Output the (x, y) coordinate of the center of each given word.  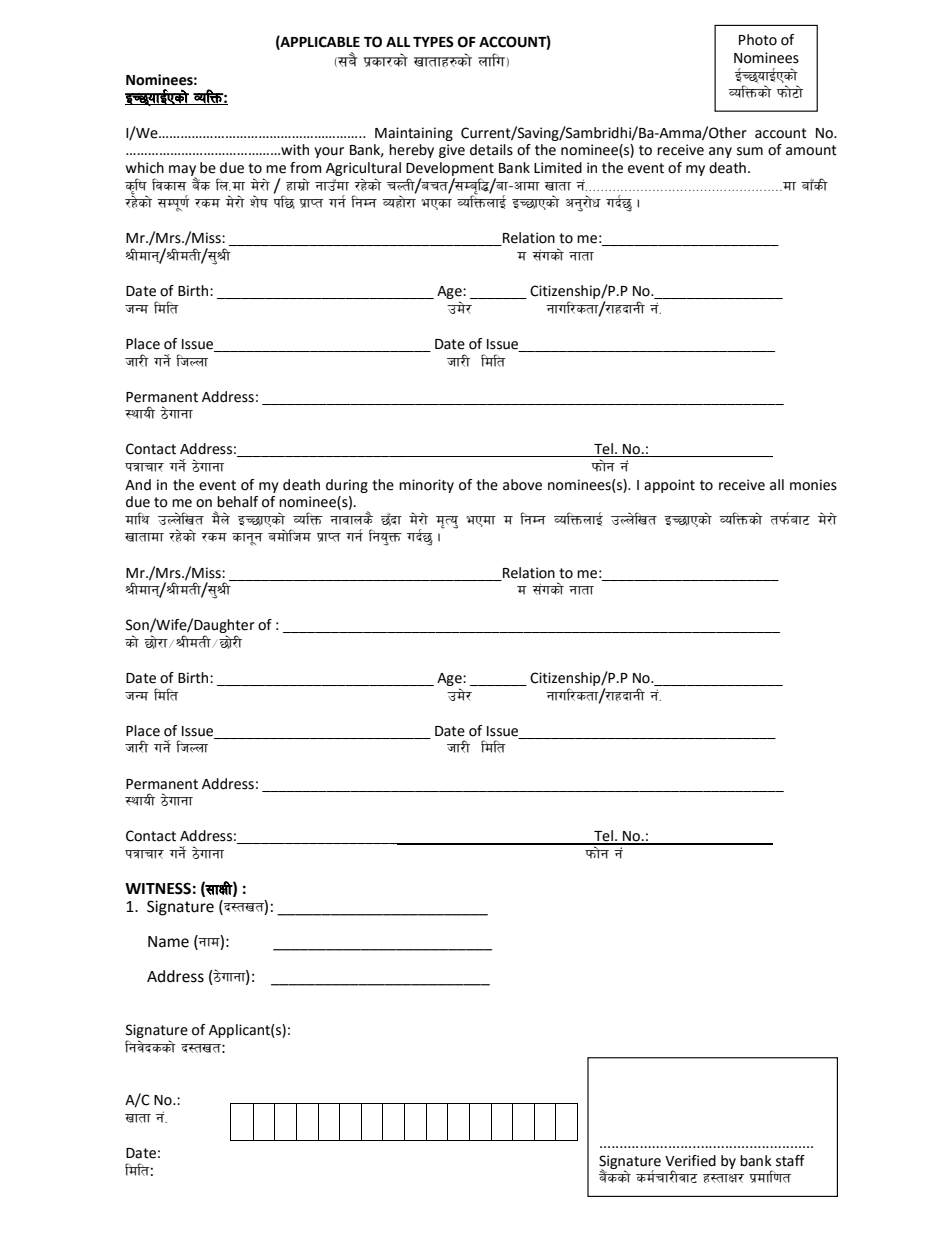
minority (426, 486)
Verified (690, 1161)
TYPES (433, 42)
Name (168, 942)
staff (790, 1161)
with (294, 150)
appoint (669, 486)
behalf (237, 502)
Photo (758, 40)
